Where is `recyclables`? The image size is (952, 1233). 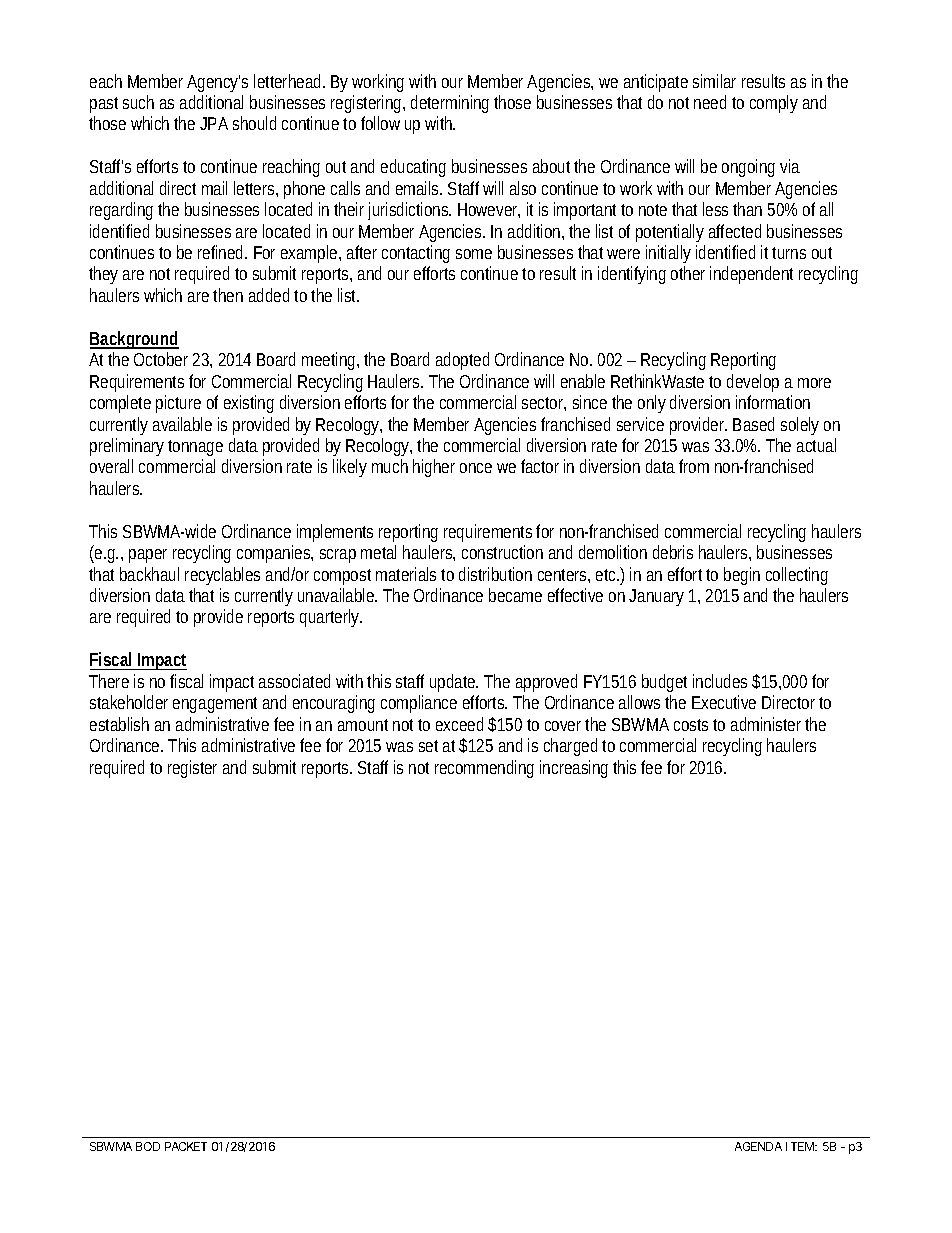
recyclables is located at coordinates (222, 576).
